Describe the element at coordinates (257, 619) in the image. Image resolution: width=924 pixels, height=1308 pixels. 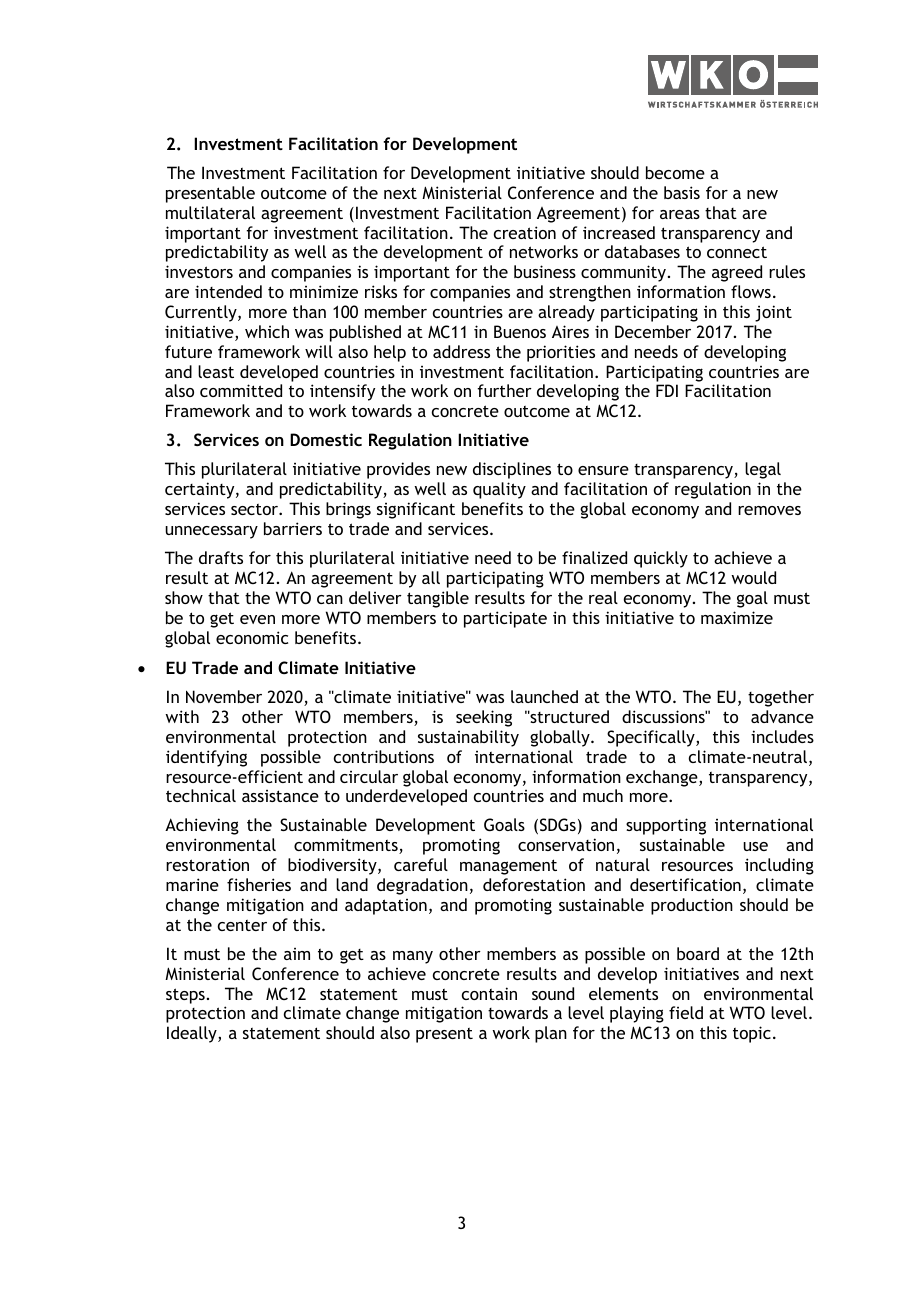
I see `even` at that location.
